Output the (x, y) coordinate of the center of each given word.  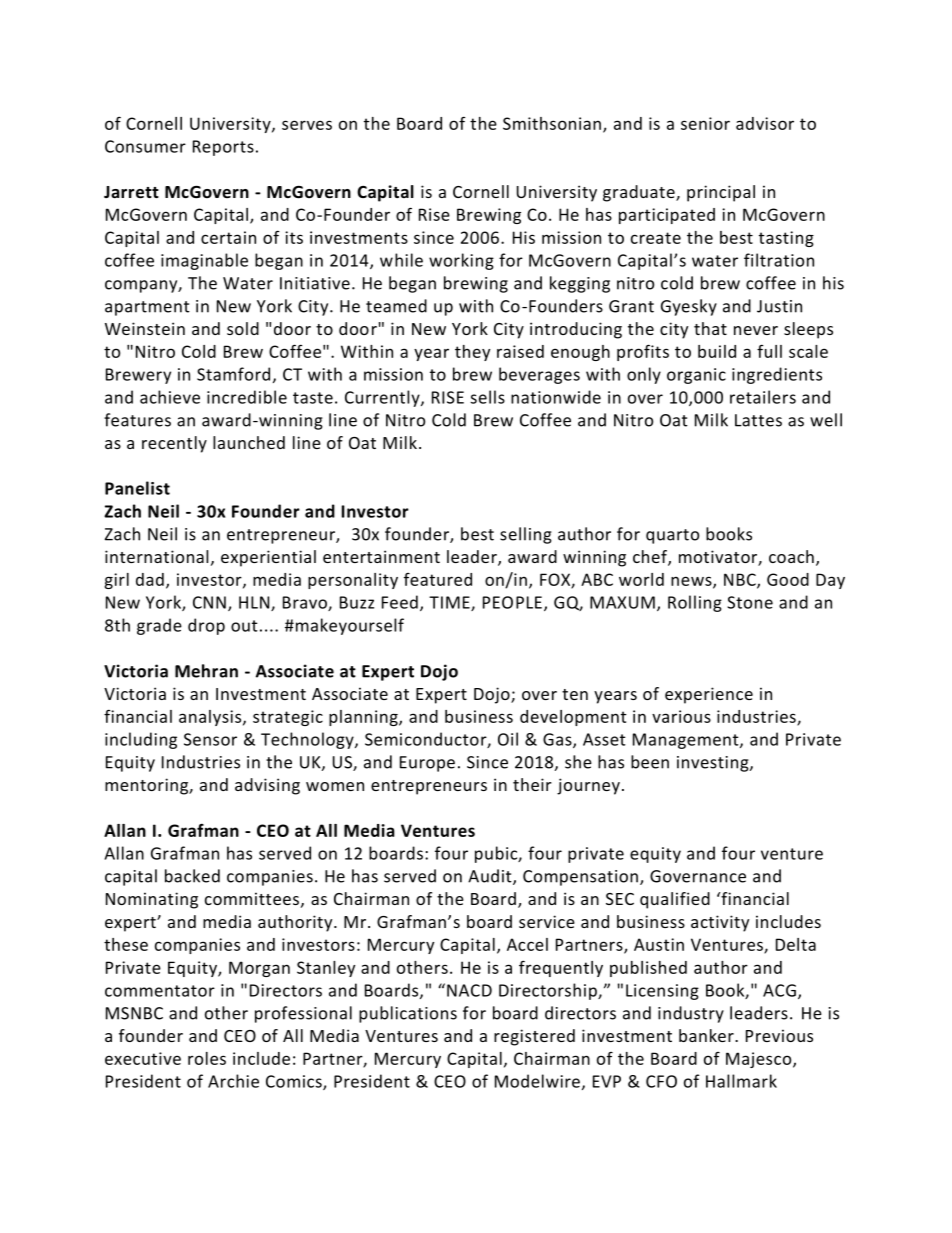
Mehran (206, 671)
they (472, 353)
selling (526, 535)
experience (709, 695)
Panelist (137, 488)
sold (243, 328)
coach (791, 556)
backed (192, 876)
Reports (223, 148)
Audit (491, 877)
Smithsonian (552, 123)
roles (207, 1058)
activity (720, 923)
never (756, 330)
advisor (765, 123)
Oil (508, 739)
